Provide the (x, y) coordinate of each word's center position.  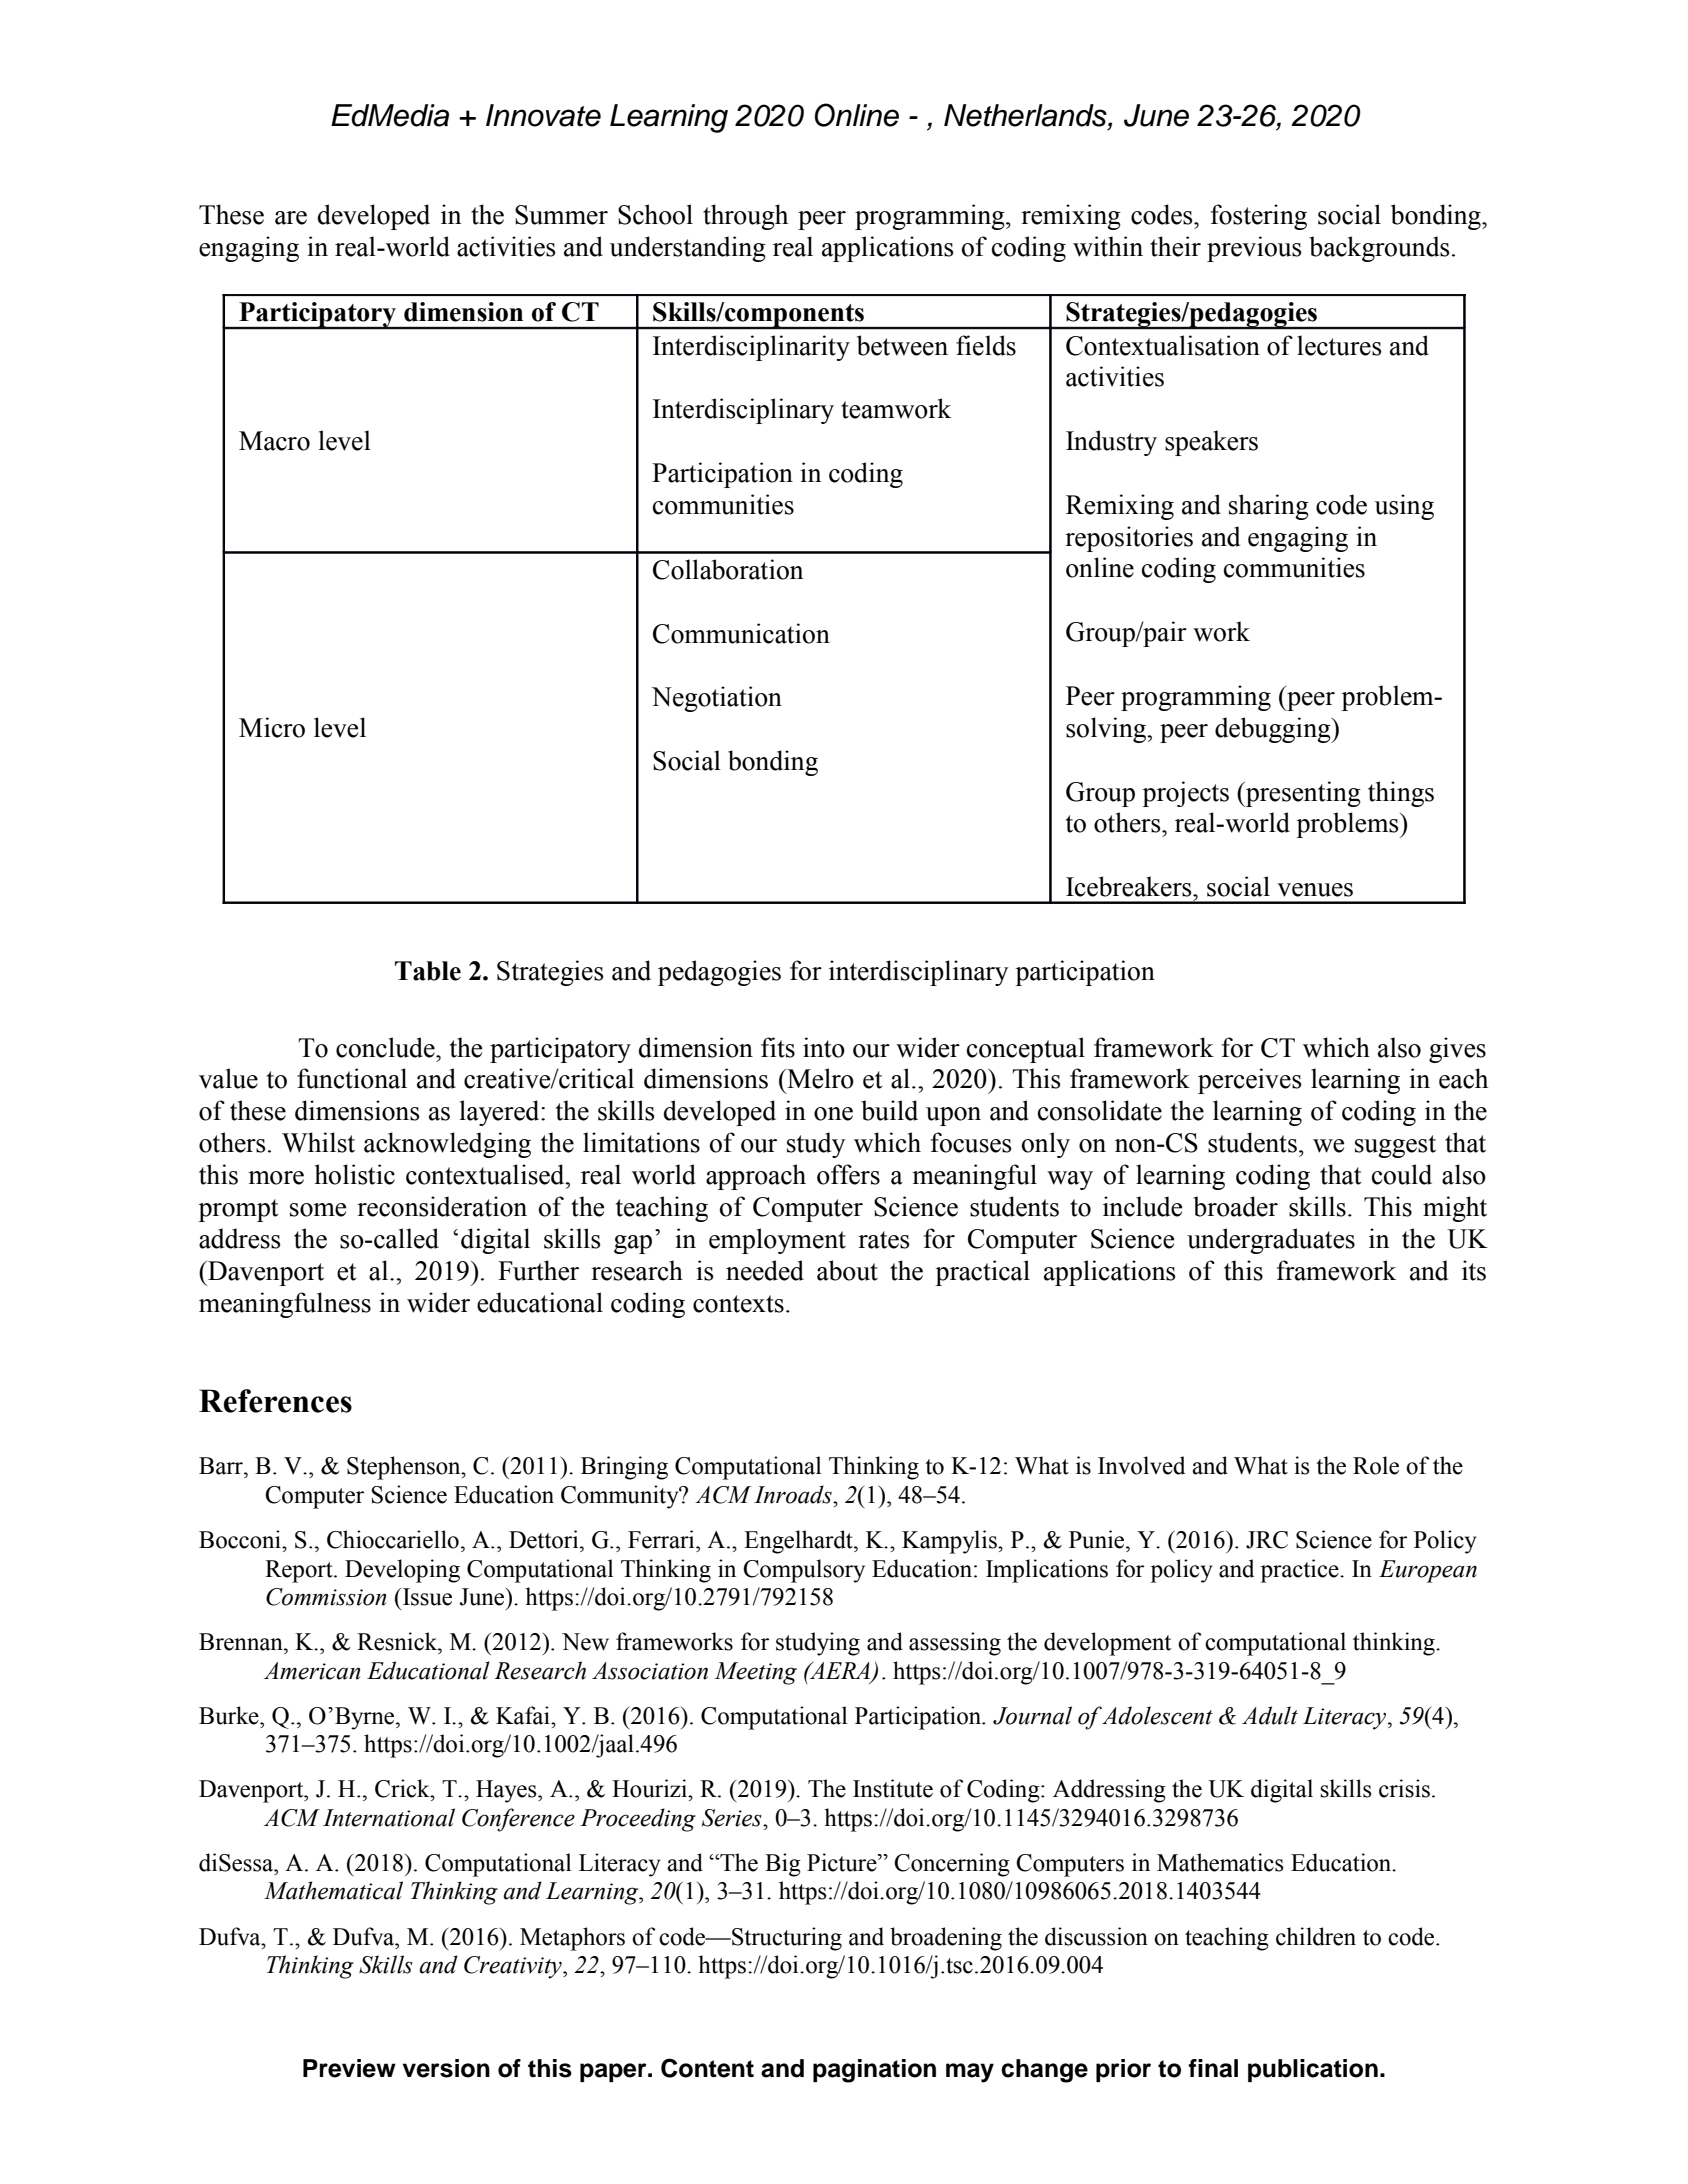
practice (1301, 1571)
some (318, 1210)
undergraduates (1271, 1241)
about (847, 1270)
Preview (349, 2068)
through (745, 217)
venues (1315, 890)
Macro (274, 441)
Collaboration (728, 569)
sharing (1269, 507)
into (824, 1047)
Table (428, 971)
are (291, 218)
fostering (1259, 217)
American (312, 1671)
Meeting (756, 1673)
